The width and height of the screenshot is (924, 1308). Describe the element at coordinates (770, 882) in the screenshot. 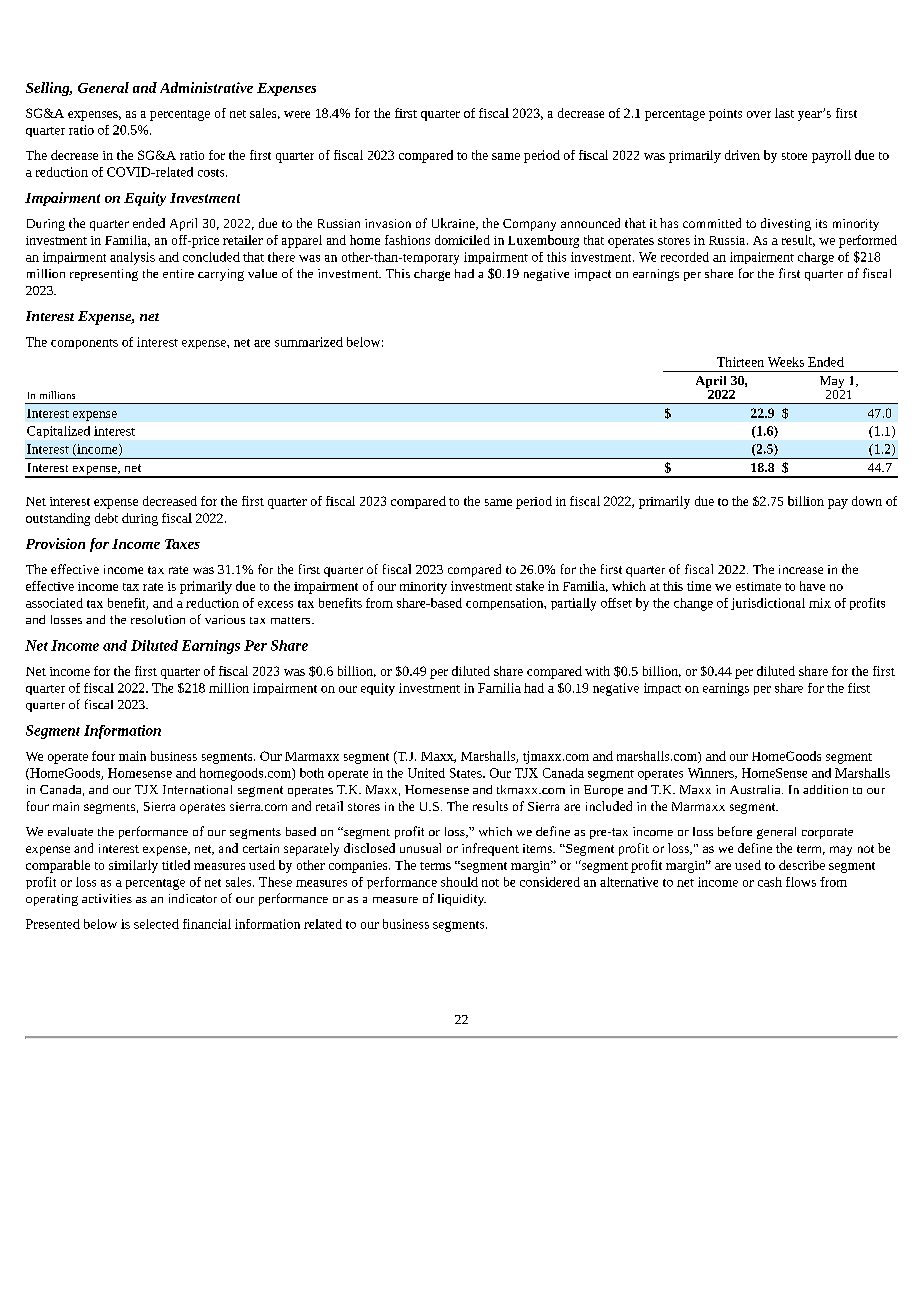

I see `cash` at that location.
